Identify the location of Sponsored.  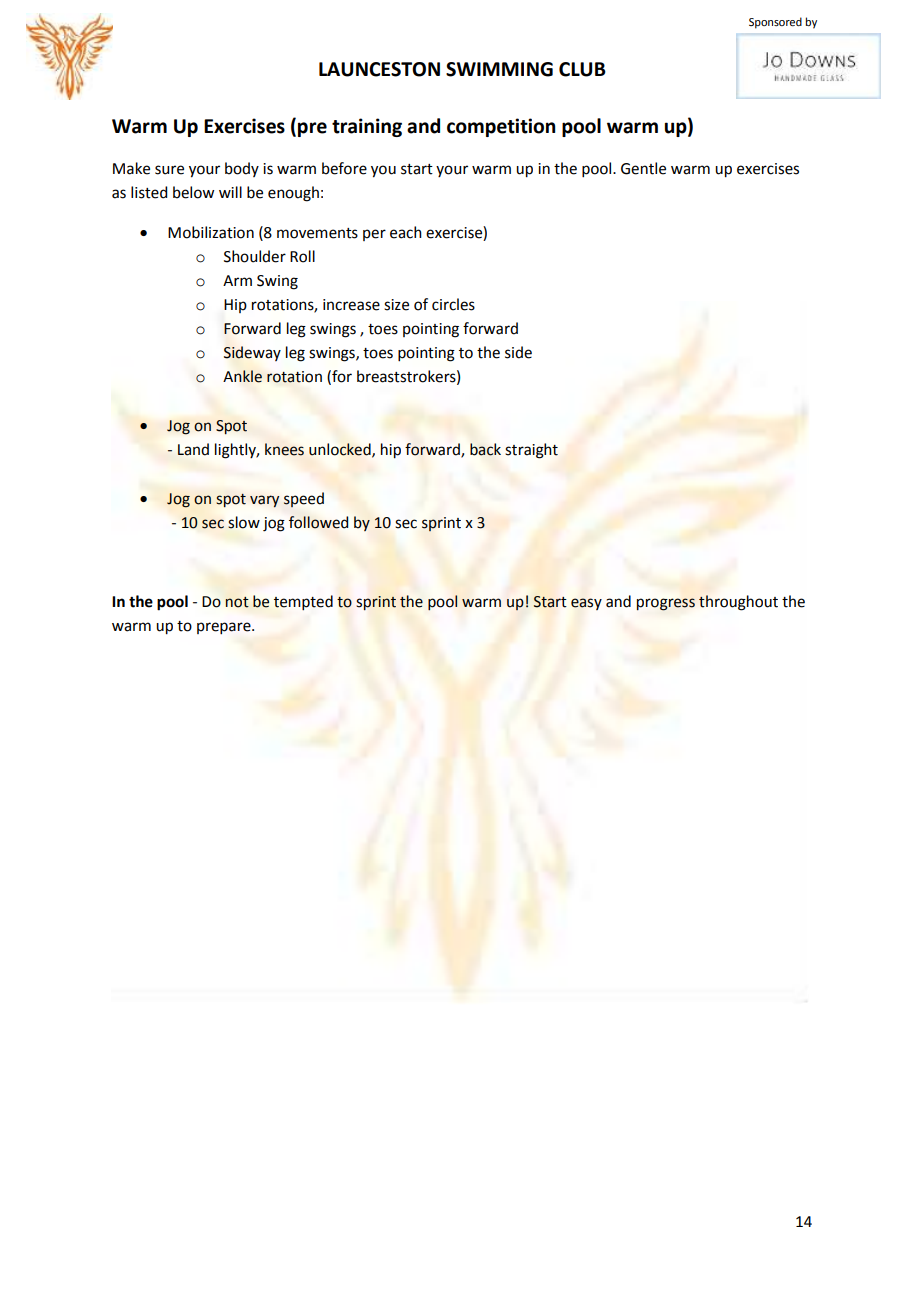
(775, 23).
